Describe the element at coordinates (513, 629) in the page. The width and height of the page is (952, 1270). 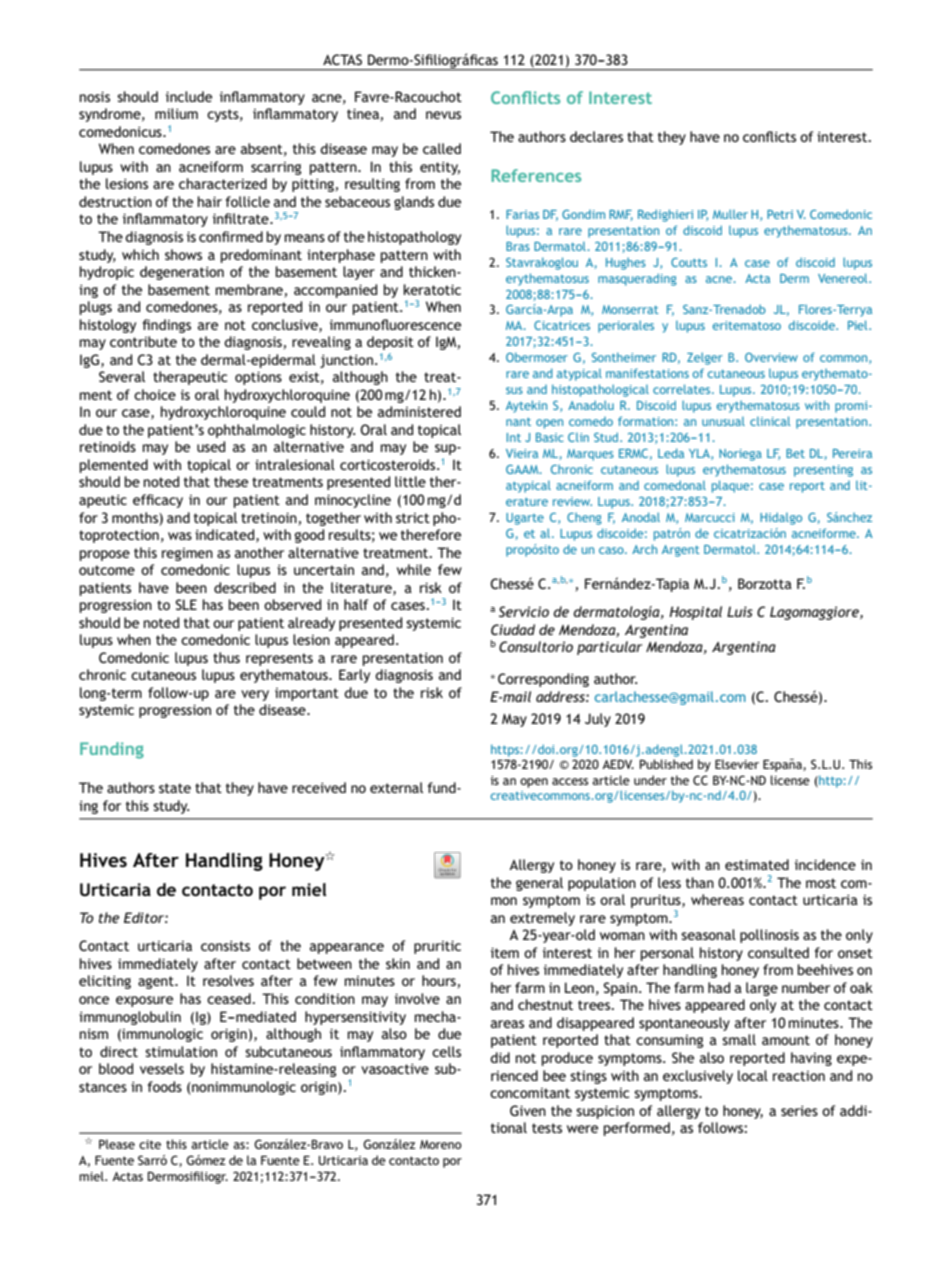
I see `Ciudad` at that location.
